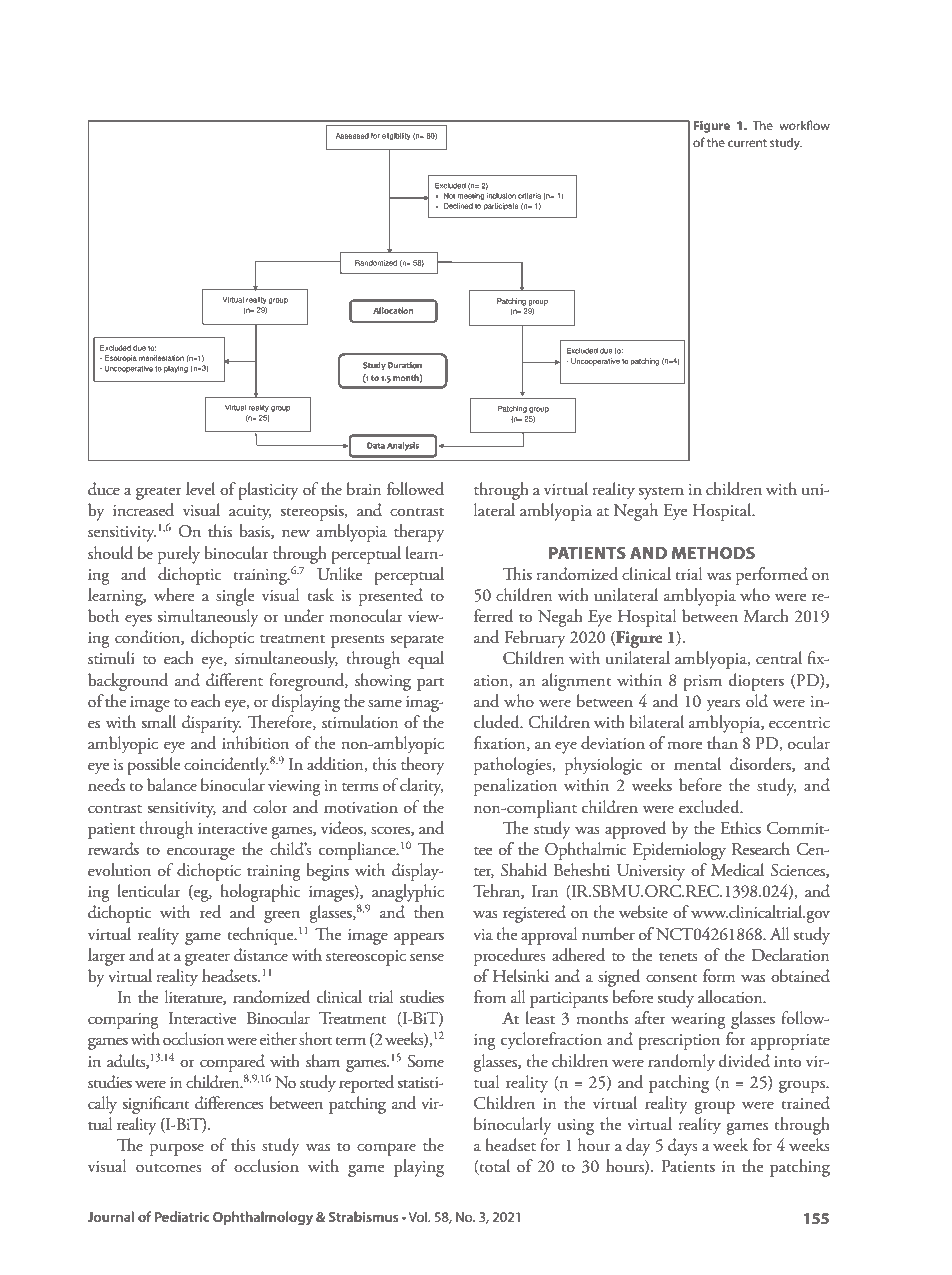 The width and height of the screenshot is (952, 1275). I want to click on prism, so click(702, 683).
